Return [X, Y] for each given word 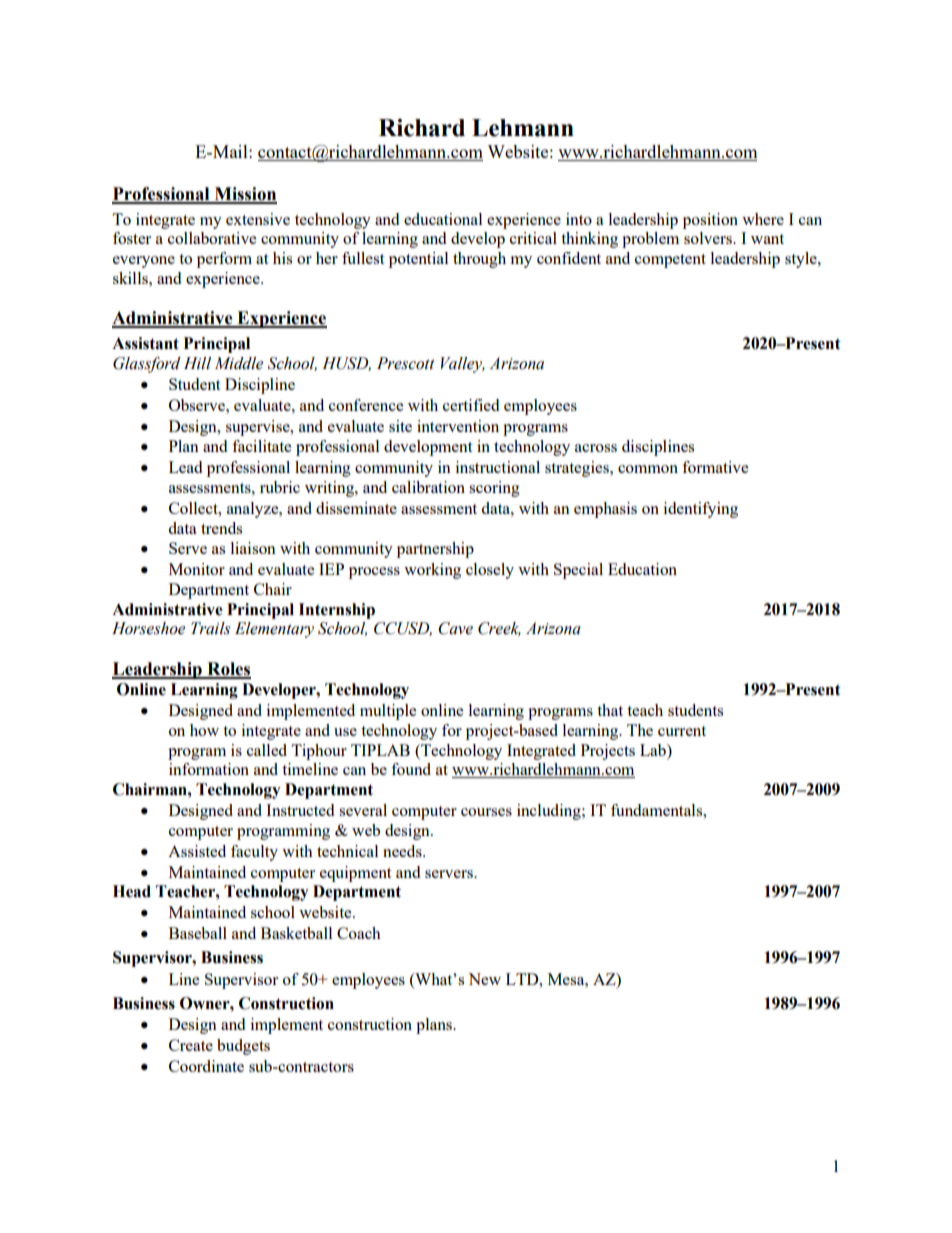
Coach [359, 933]
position [710, 221]
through [479, 260]
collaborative [212, 238]
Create [191, 1045]
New [484, 979]
